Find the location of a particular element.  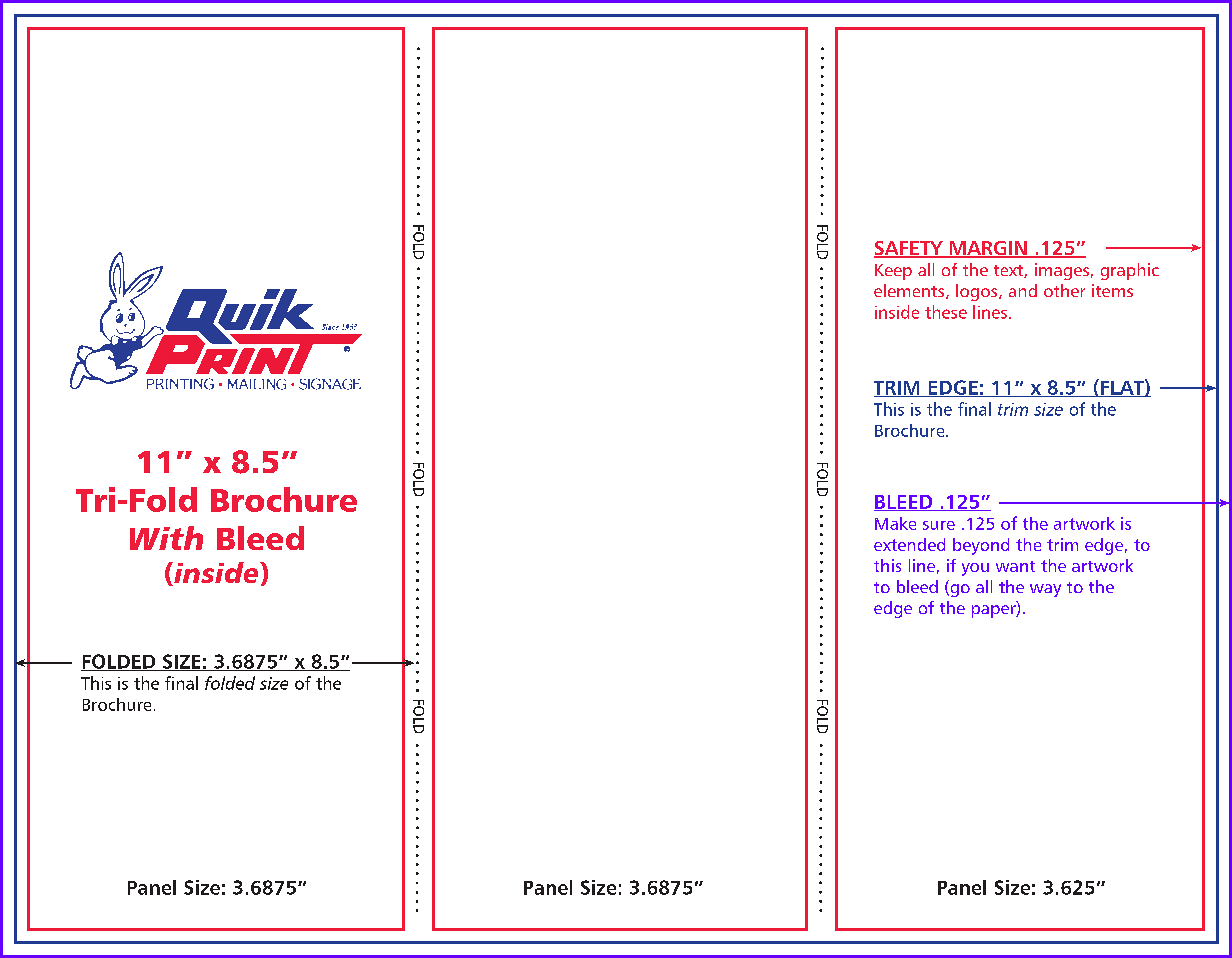

elements is located at coordinates (910, 291).
